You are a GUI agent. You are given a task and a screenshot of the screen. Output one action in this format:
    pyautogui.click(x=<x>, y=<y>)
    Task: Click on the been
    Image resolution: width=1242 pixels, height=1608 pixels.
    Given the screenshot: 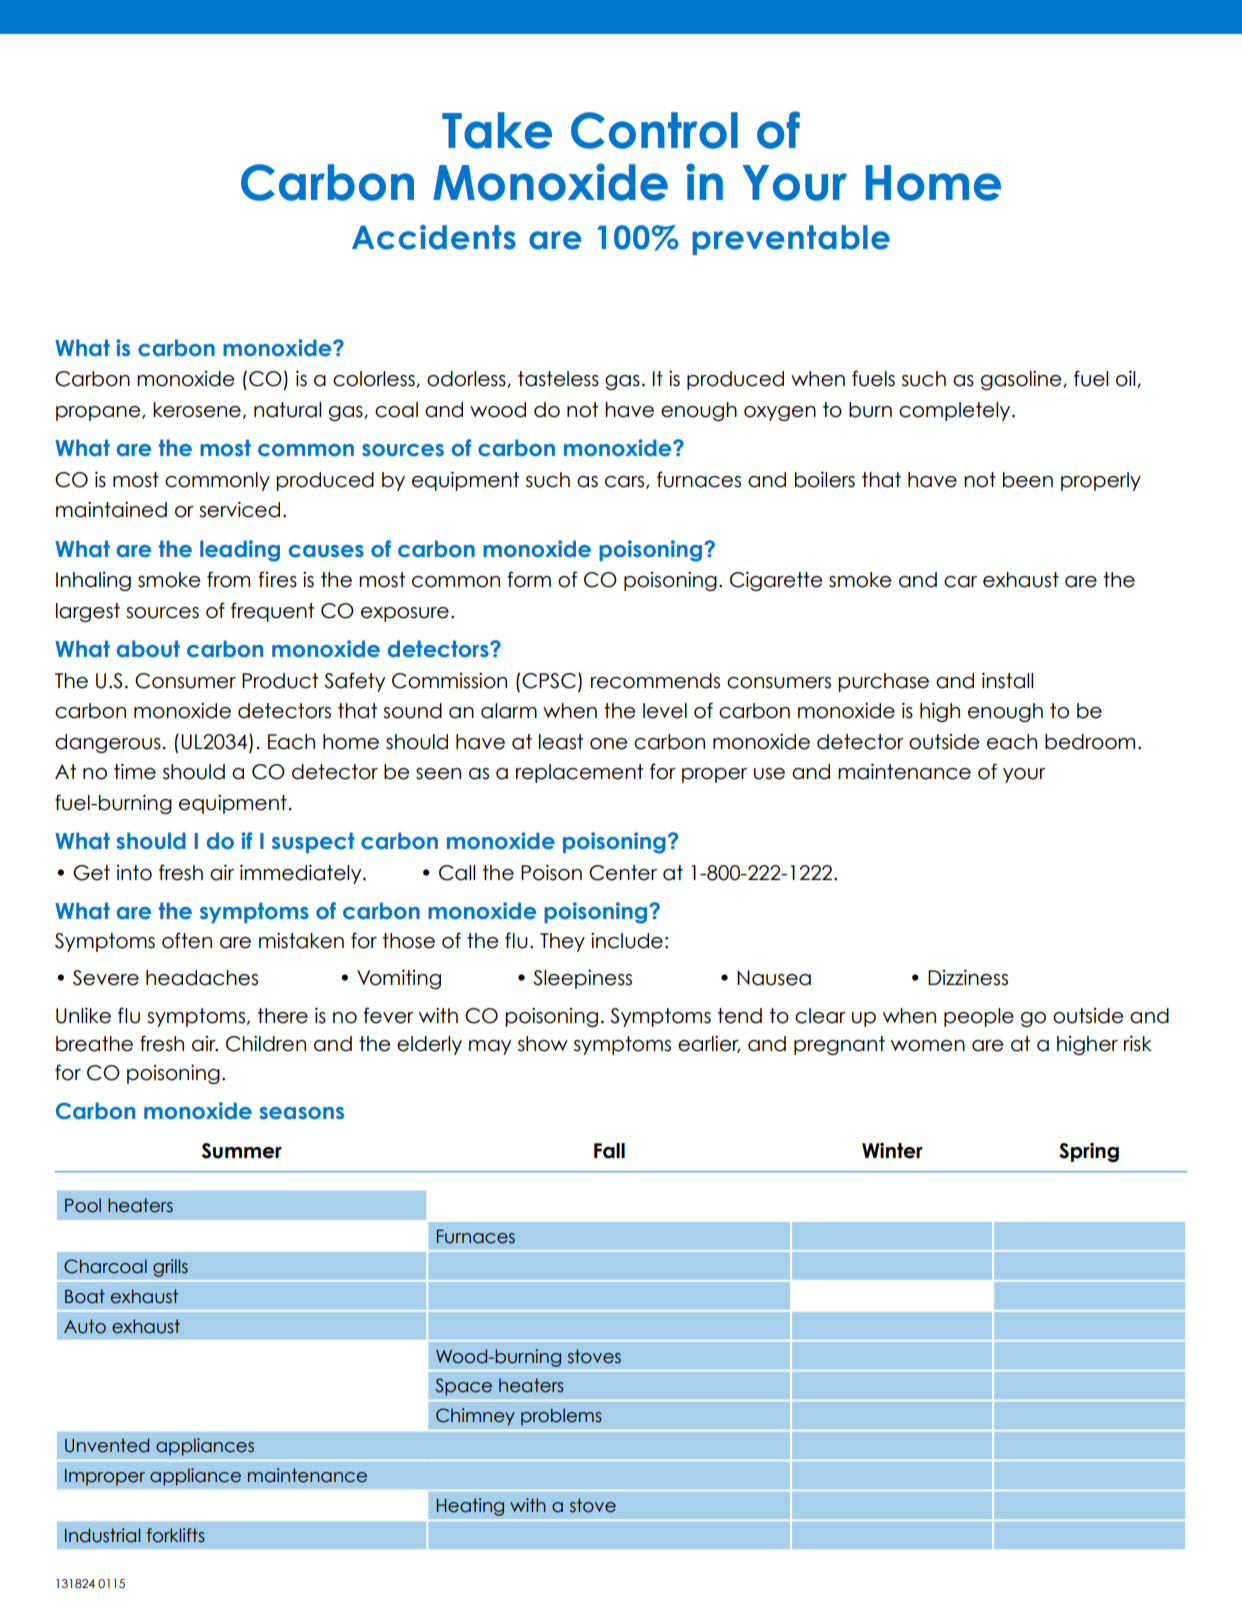 What is the action you would take?
    pyautogui.click(x=1028, y=480)
